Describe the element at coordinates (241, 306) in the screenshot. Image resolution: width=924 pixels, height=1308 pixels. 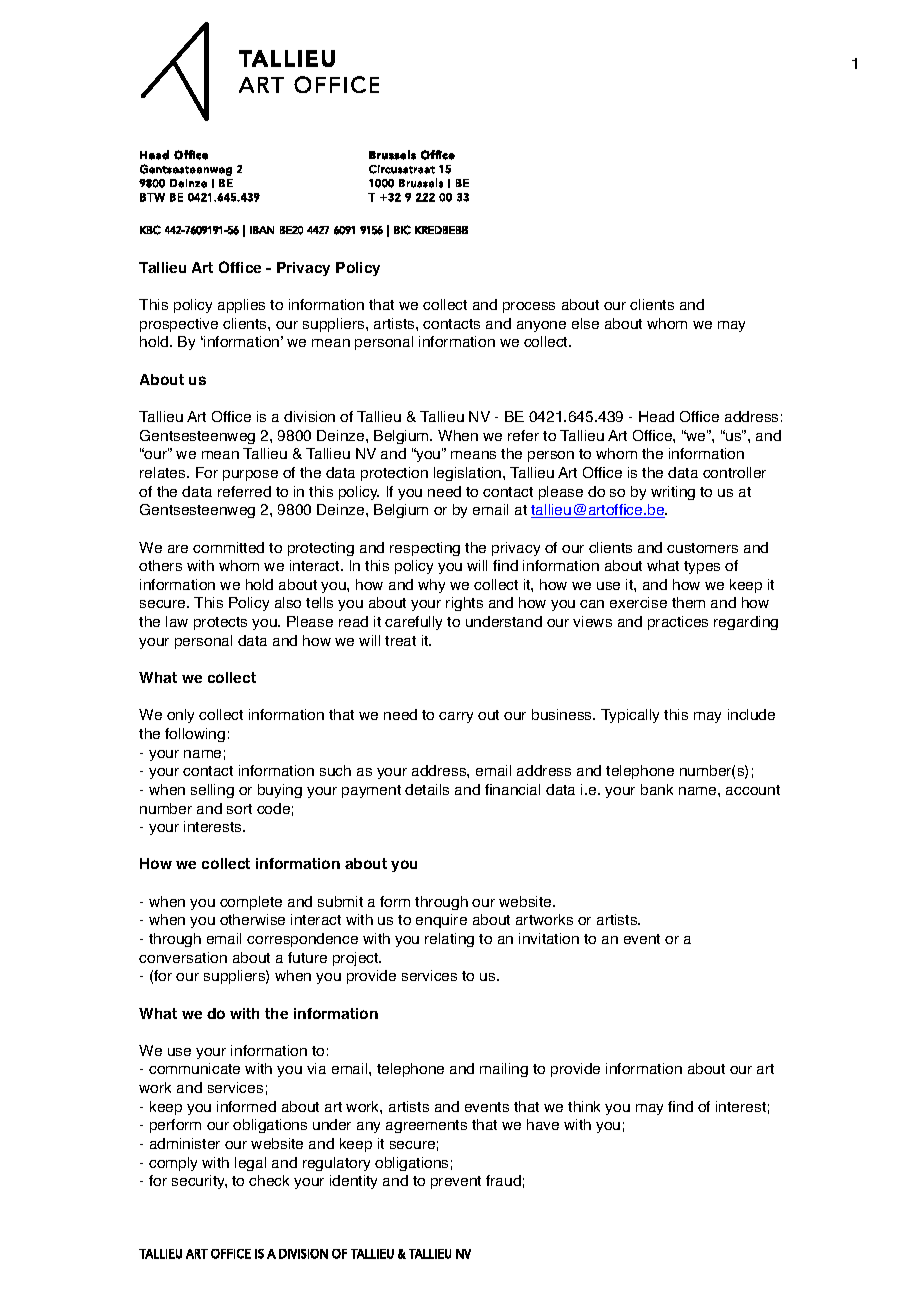
I see `applies` at that location.
